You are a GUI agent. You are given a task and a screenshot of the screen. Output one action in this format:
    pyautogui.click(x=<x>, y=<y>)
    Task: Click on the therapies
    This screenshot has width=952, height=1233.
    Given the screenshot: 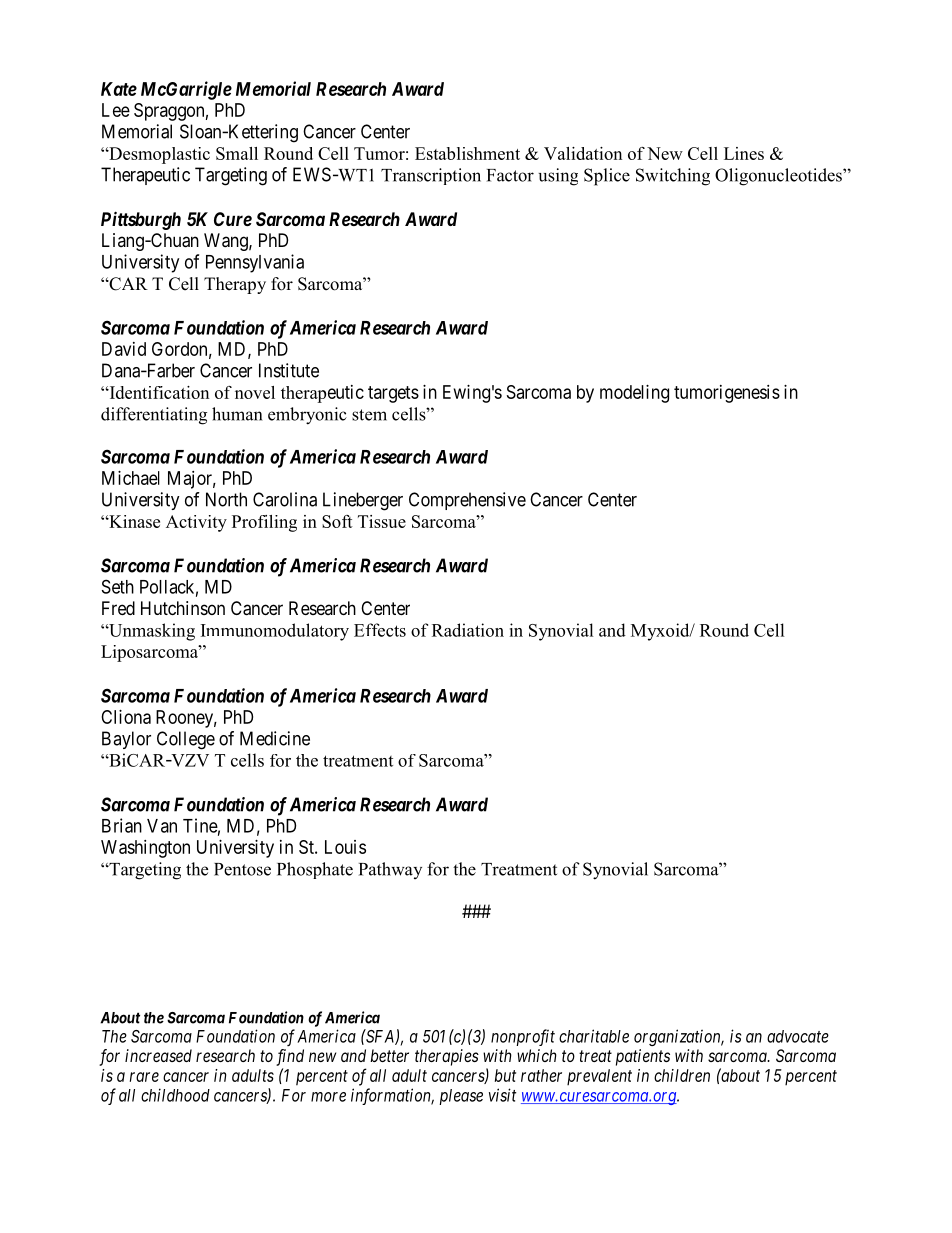 What is the action you would take?
    pyautogui.click(x=447, y=1057)
